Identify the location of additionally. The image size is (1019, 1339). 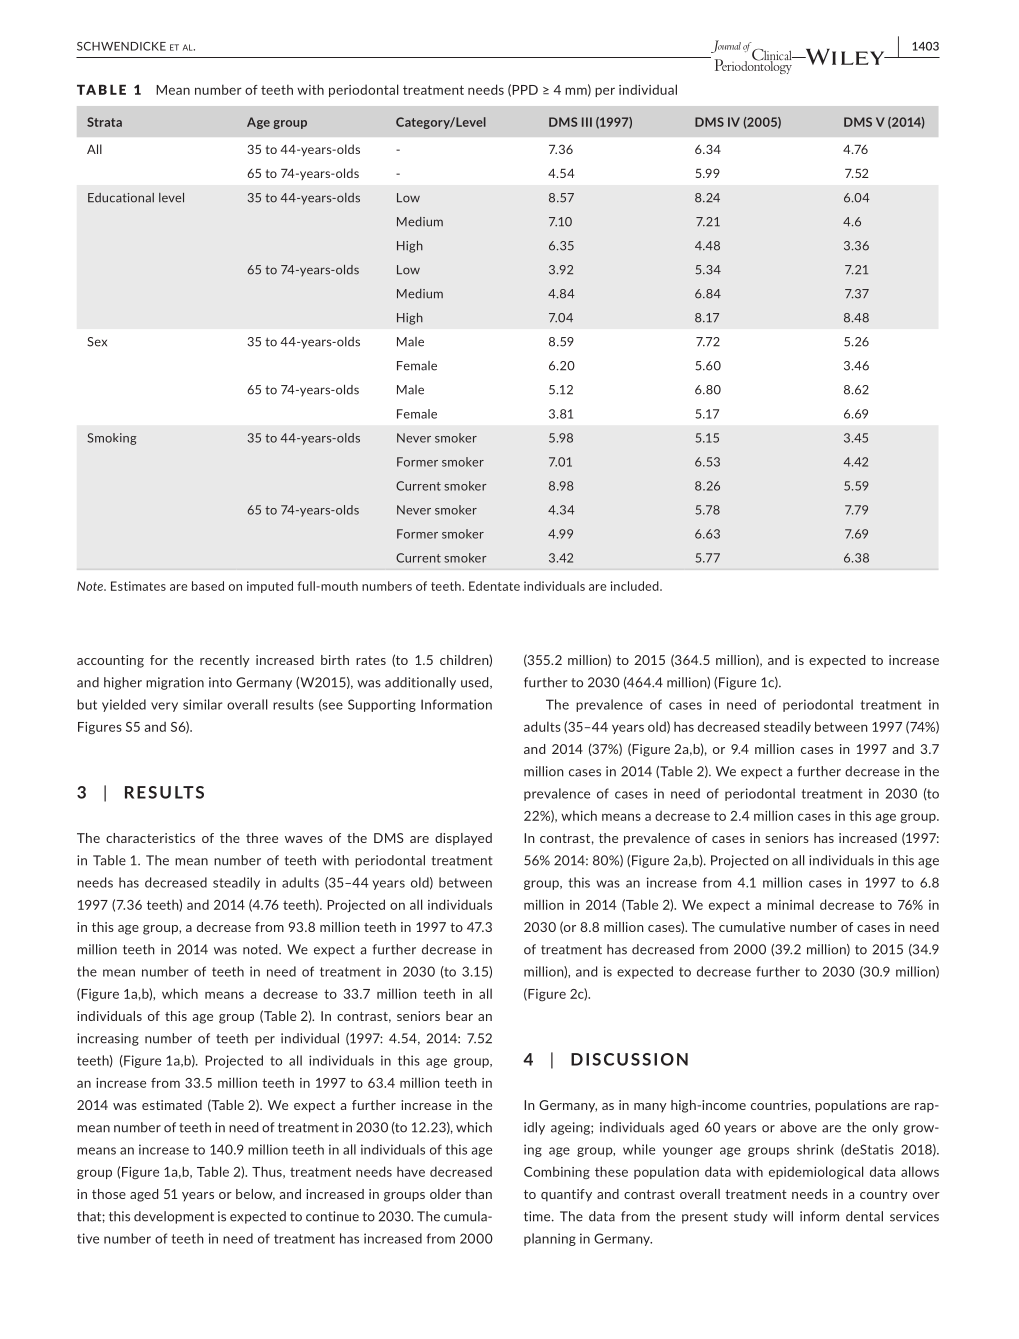
(420, 683).
